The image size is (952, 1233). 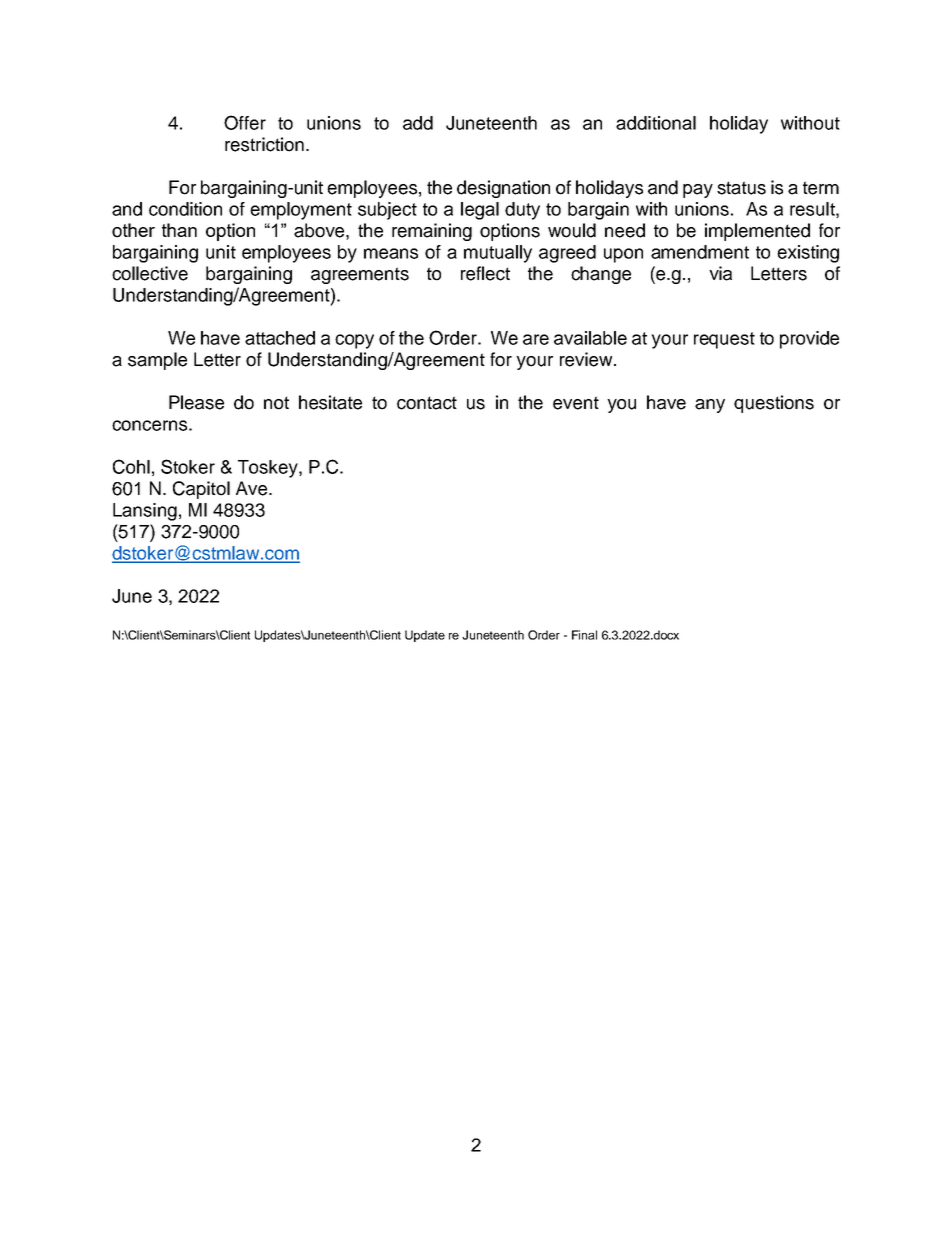 I want to click on additional, so click(x=656, y=123).
